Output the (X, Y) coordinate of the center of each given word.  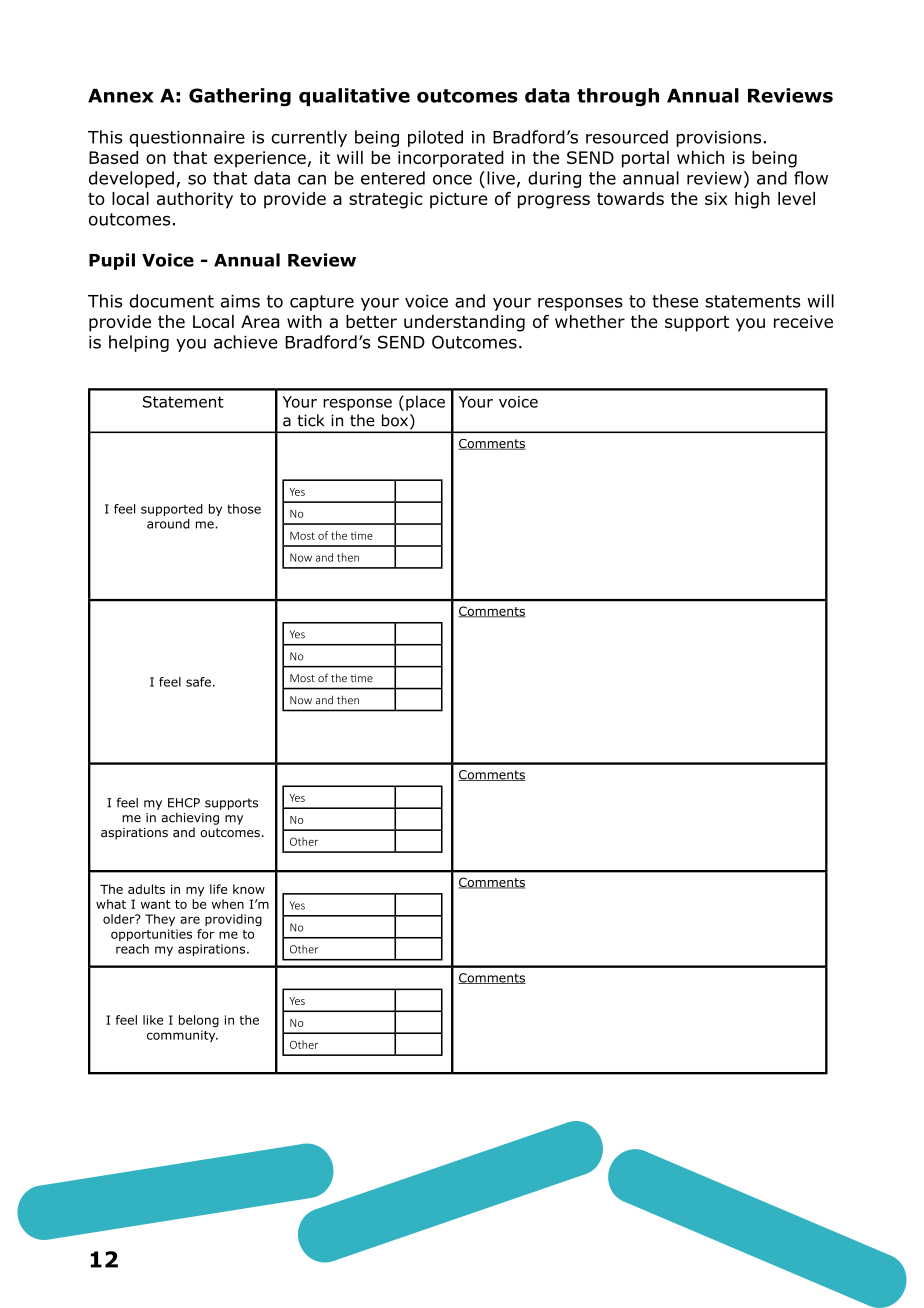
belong (199, 1021)
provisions (718, 139)
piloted (435, 138)
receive (803, 321)
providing (233, 920)
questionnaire (187, 139)
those (244, 509)
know (249, 889)
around (168, 524)
